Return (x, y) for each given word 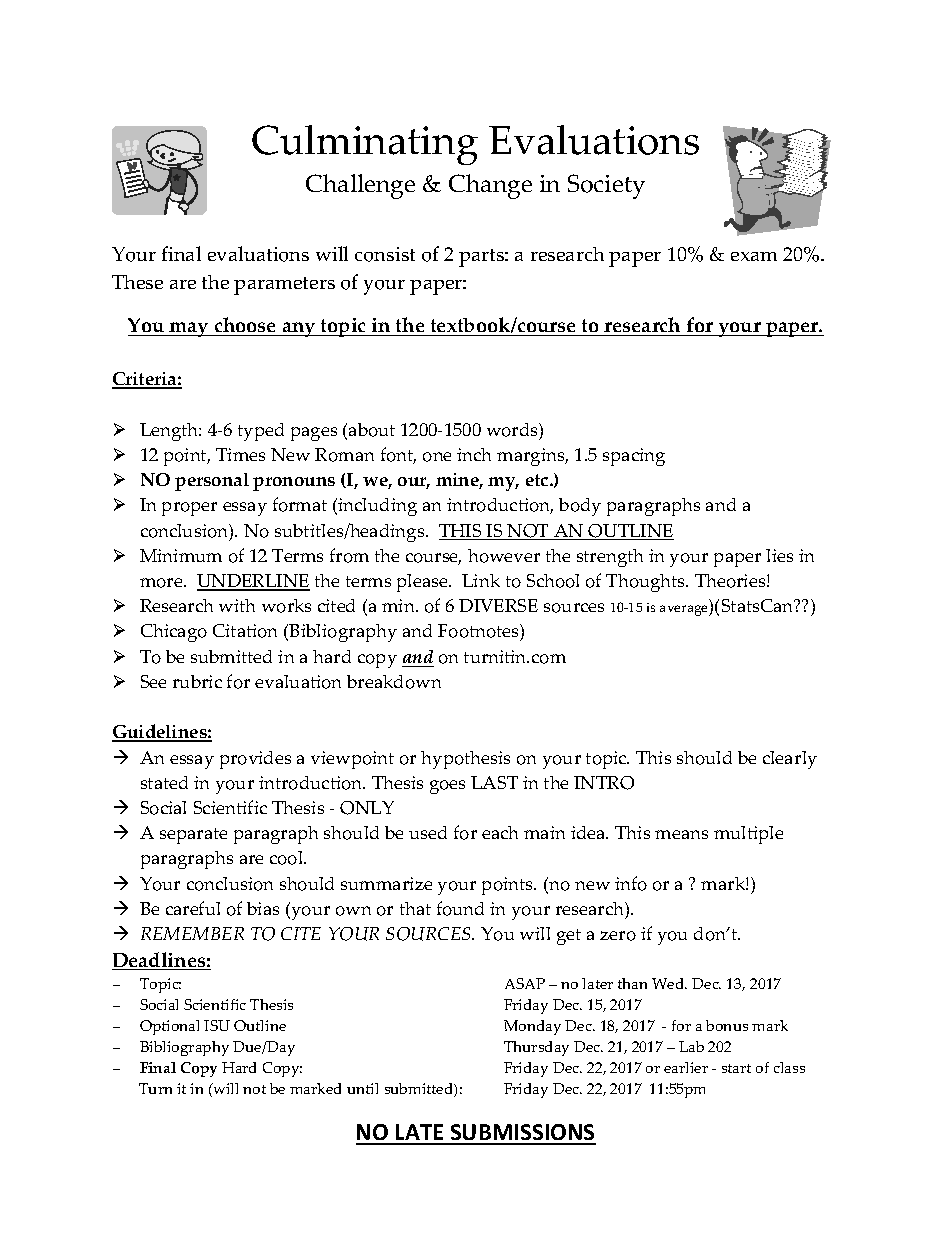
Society (606, 186)
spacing (634, 457)
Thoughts (647, 583)
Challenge (360, 186)
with (237, 605)
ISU (217, 1025)
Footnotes (479, 632)
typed (261, 432)
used (428, 832)
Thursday (536, 1048)
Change (490, 186)
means (681, 834)
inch (474, 454)
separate (193, 836)
